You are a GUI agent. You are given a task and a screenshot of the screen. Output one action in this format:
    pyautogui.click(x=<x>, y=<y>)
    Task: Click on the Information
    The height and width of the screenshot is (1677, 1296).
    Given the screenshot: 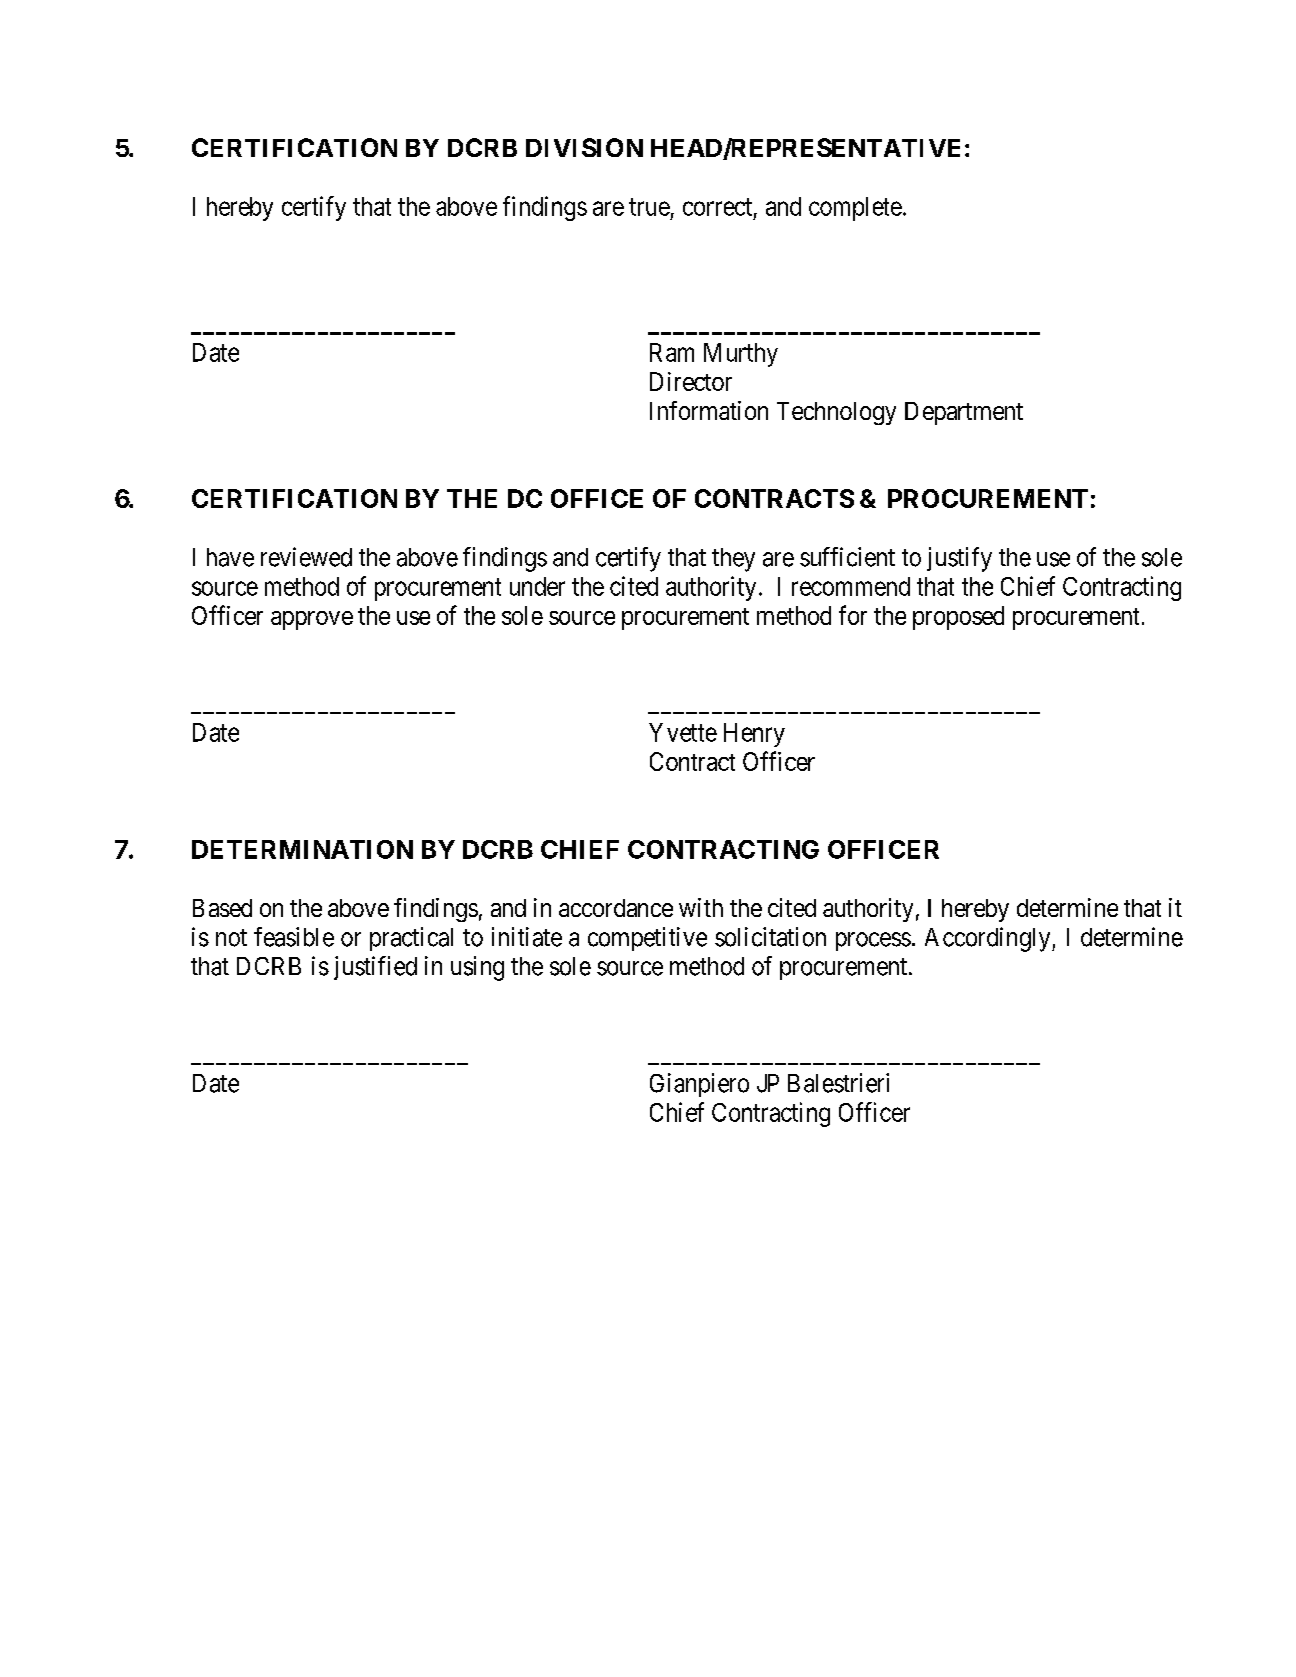 What is the action you would take?
    pyautogui.click(x=709, y=410)
